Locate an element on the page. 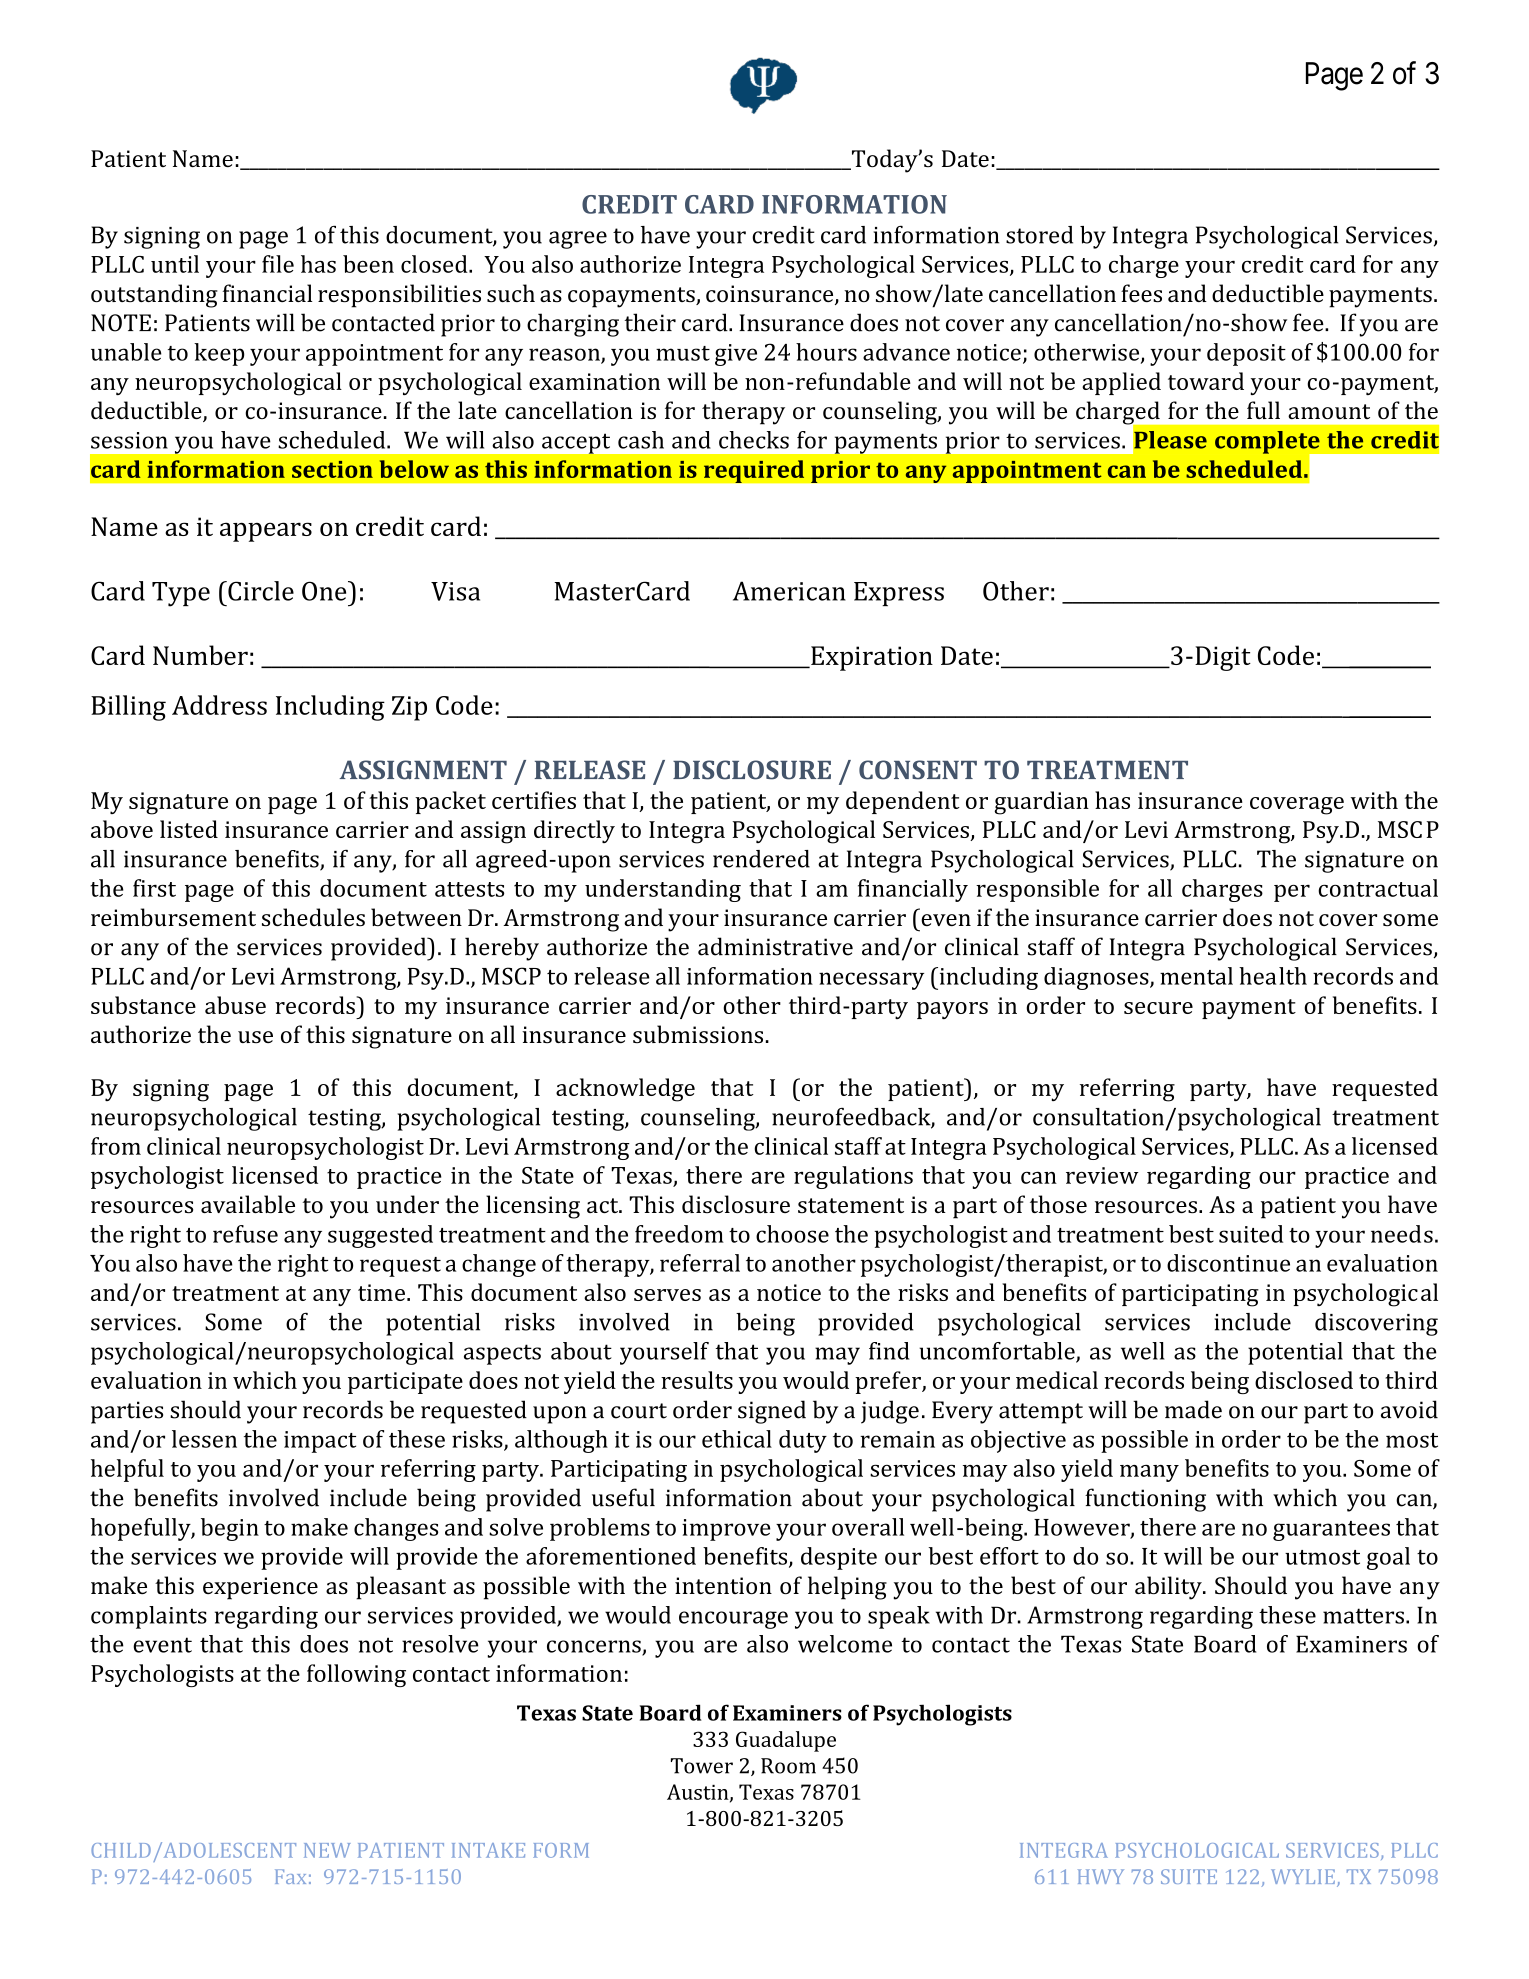 The image size is (1529, 1979). Room is located at coordinates (788, 1766).
